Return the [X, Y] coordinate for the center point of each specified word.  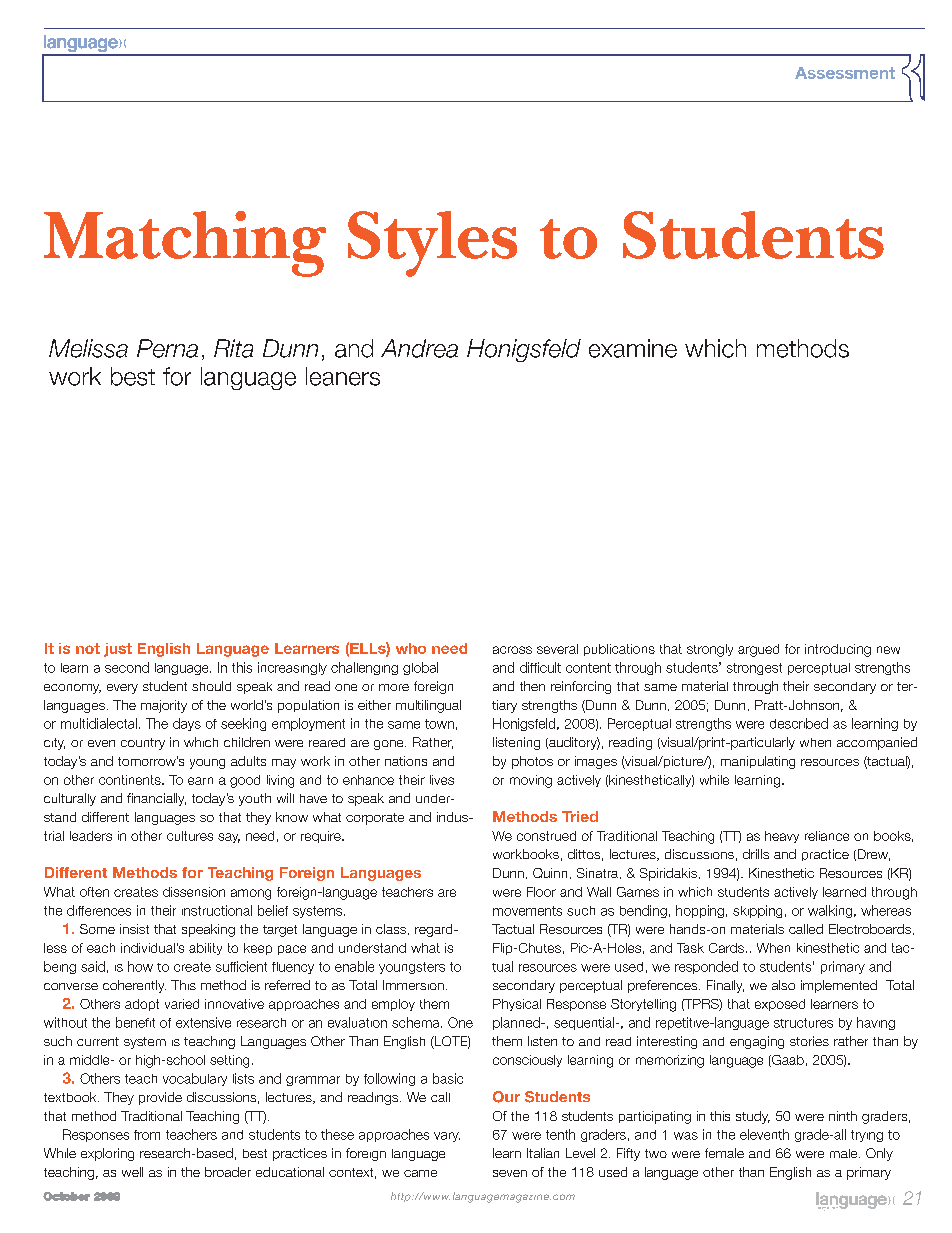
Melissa [88, 348]
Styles [432, 244]
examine [633, 348]
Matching [185, 244]
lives [442, 780]
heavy [782, 837]
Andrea [419, 348]
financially [156, 799]
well [132, 1172]
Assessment [845, 73]
